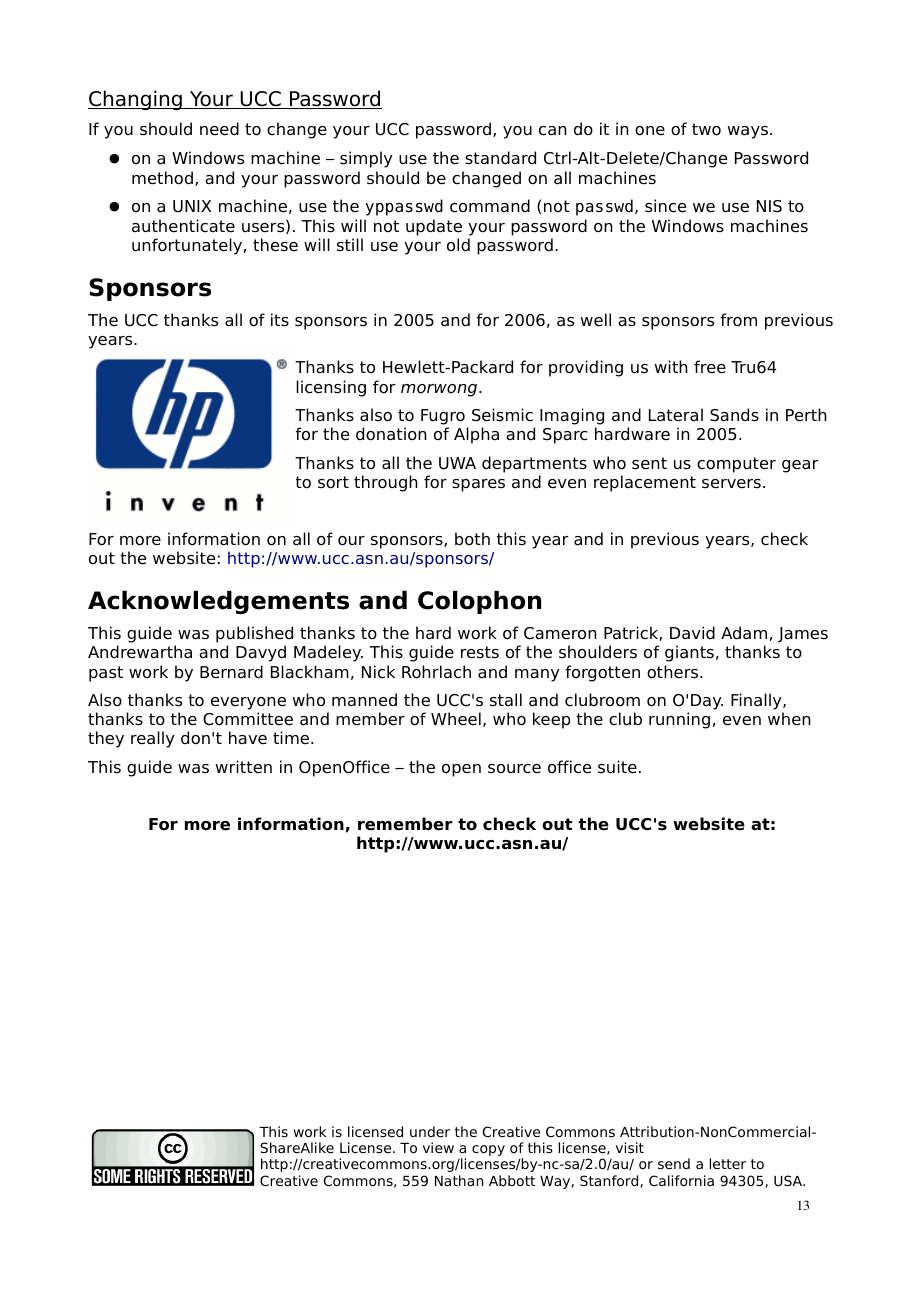  What do you see at coordinates (514, 769) in the document?
I see `source` at bounding box center [514, 769].
